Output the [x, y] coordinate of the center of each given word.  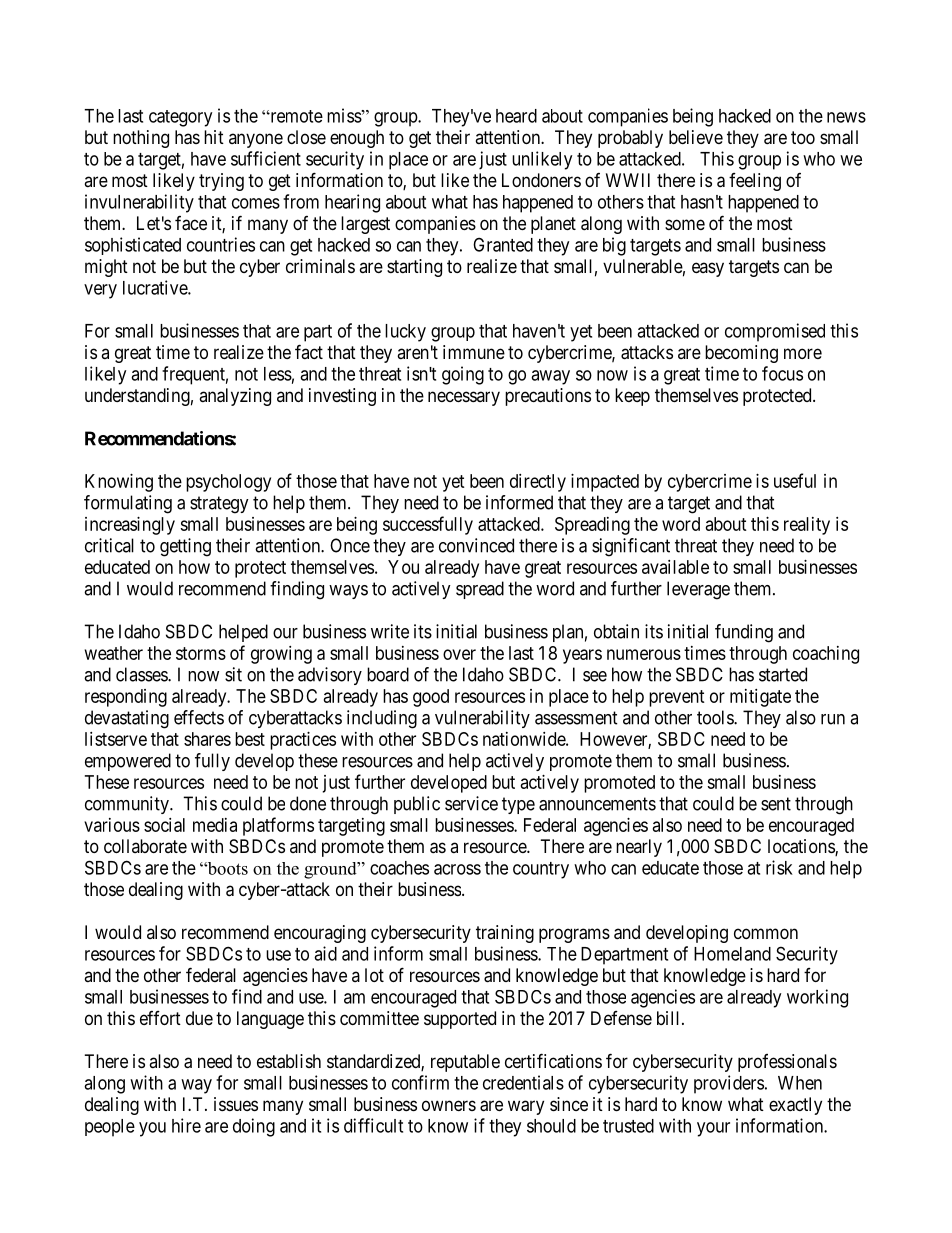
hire [186, 1125]
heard [516, 116]
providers [729, 1084]
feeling [755, 182]
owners [449, 1105]
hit [214, 137]
